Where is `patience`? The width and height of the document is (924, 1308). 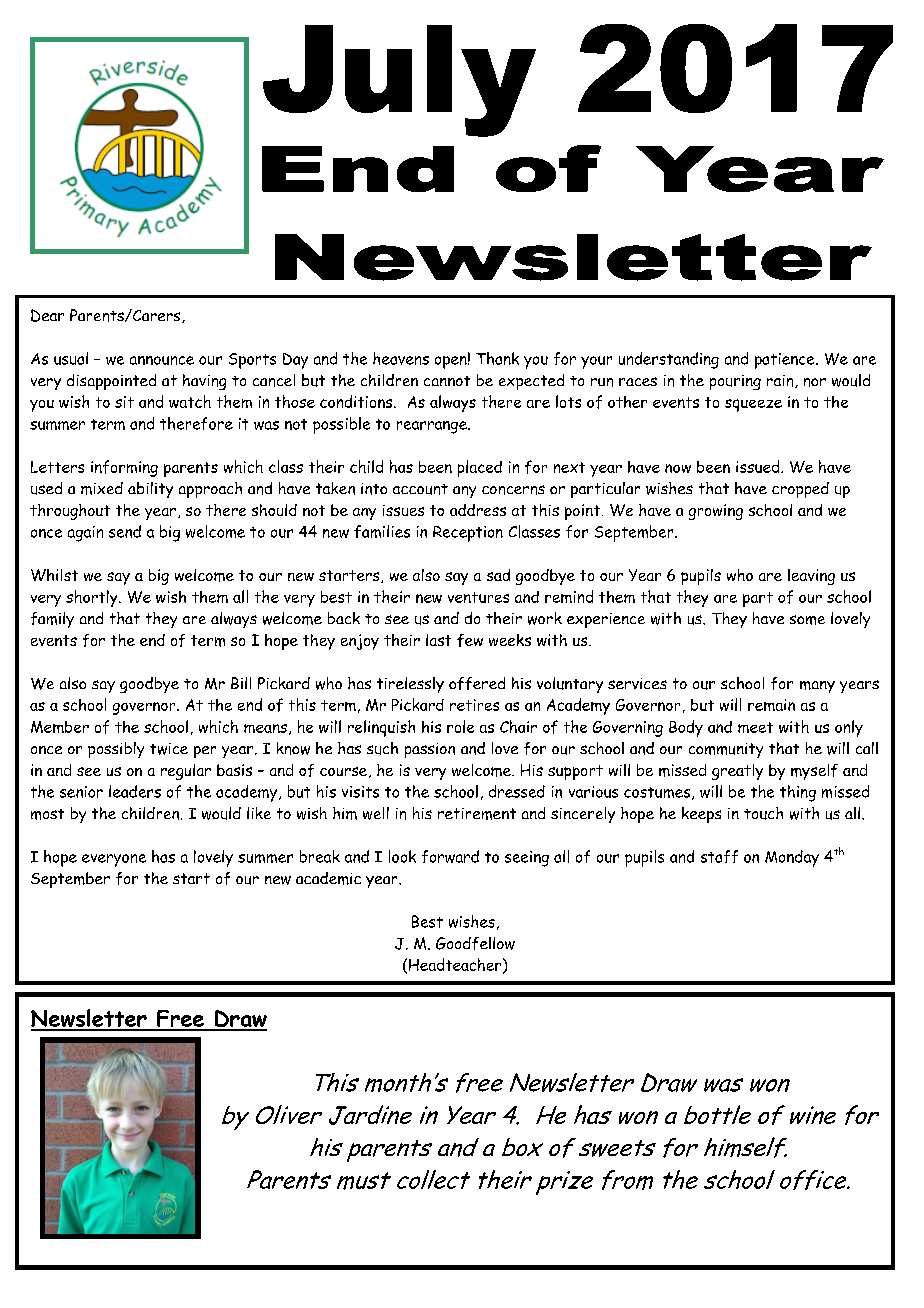
patience is located at coordinates (786, 361).
